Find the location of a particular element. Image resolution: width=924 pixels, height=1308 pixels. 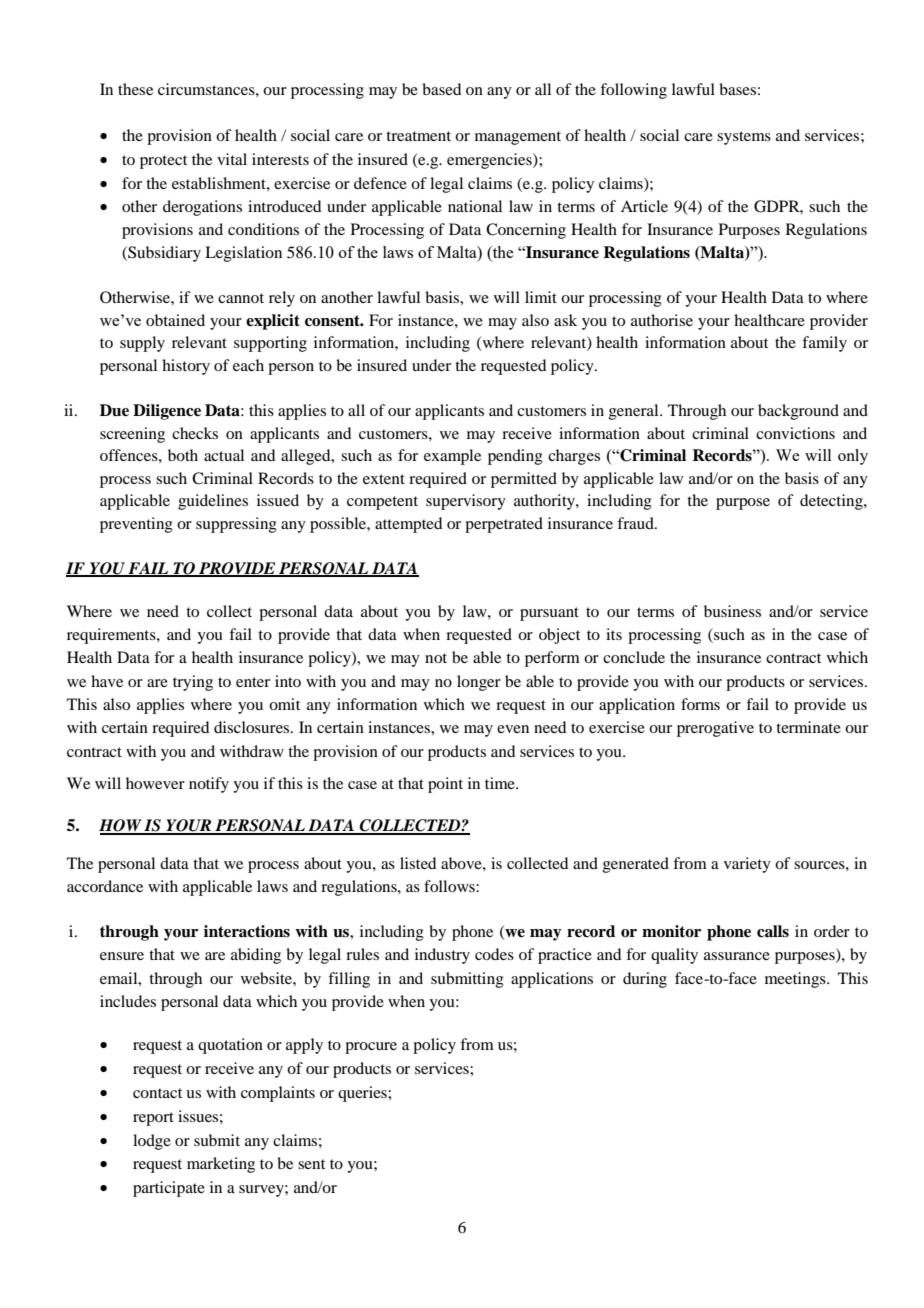

trying is located at coordinates (193, 683).
